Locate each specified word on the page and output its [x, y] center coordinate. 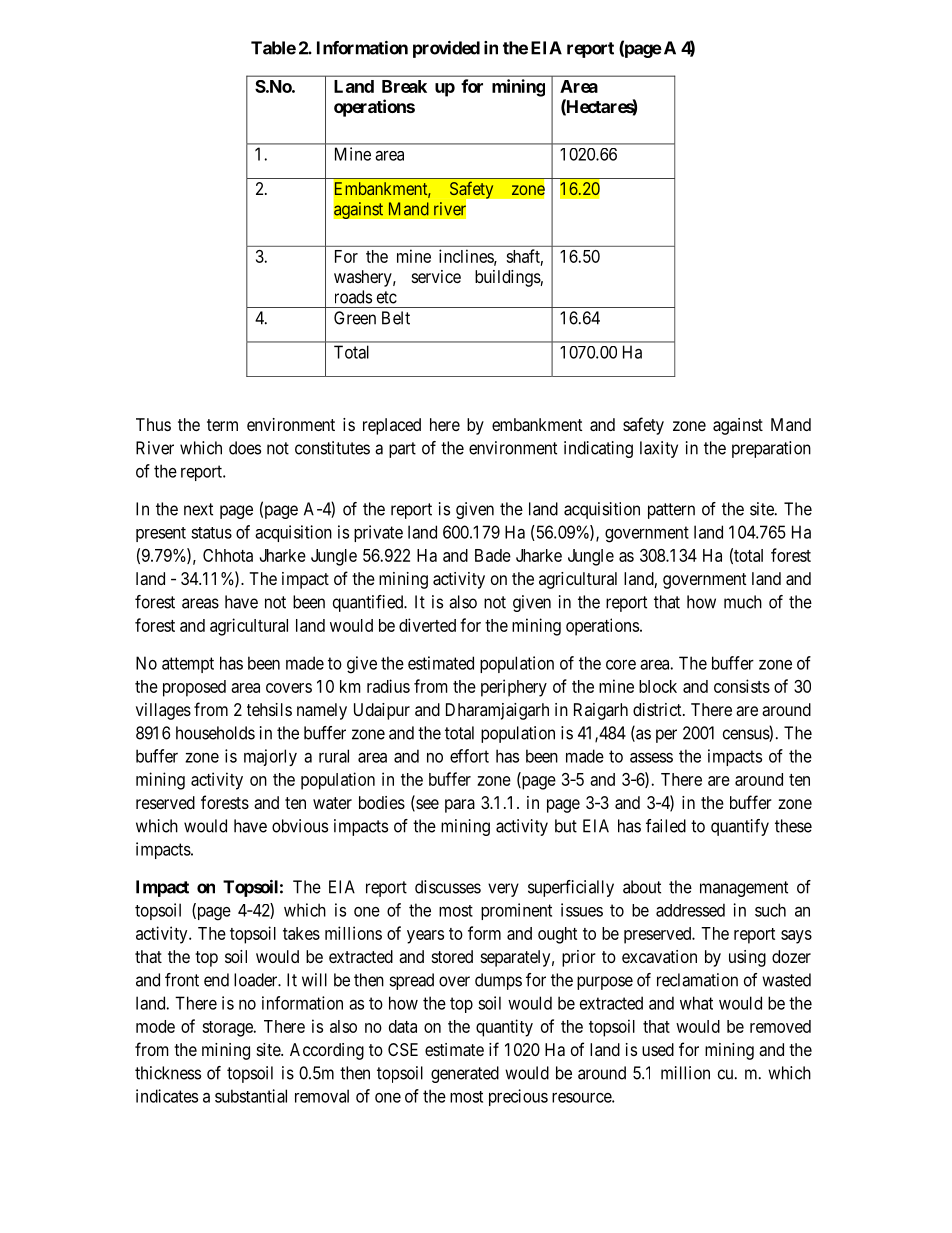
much [743, 602]
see [426, 805]
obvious [300, 826]
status [211, 533]
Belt [396, 318]
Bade [493, 555]
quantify [740, 827]
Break [404, 86]
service [436, 276]
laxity [659, 449]
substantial [251, 1096]
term [222, 425]
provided [446, 49]
